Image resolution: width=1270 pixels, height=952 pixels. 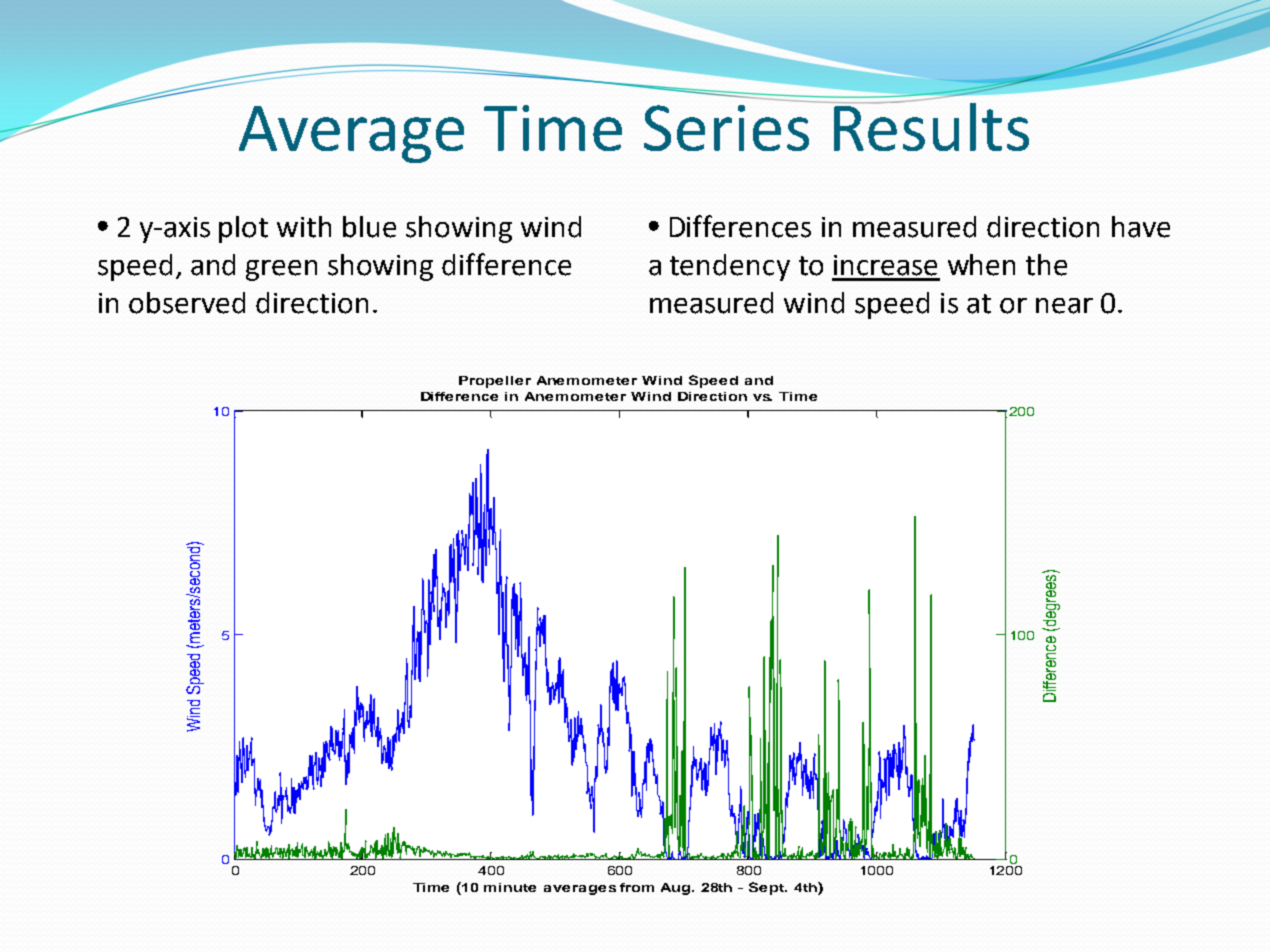 What do you see at coordinates (730, 267) in the page?
I see `tendency` at bounding box center [730, 267].
